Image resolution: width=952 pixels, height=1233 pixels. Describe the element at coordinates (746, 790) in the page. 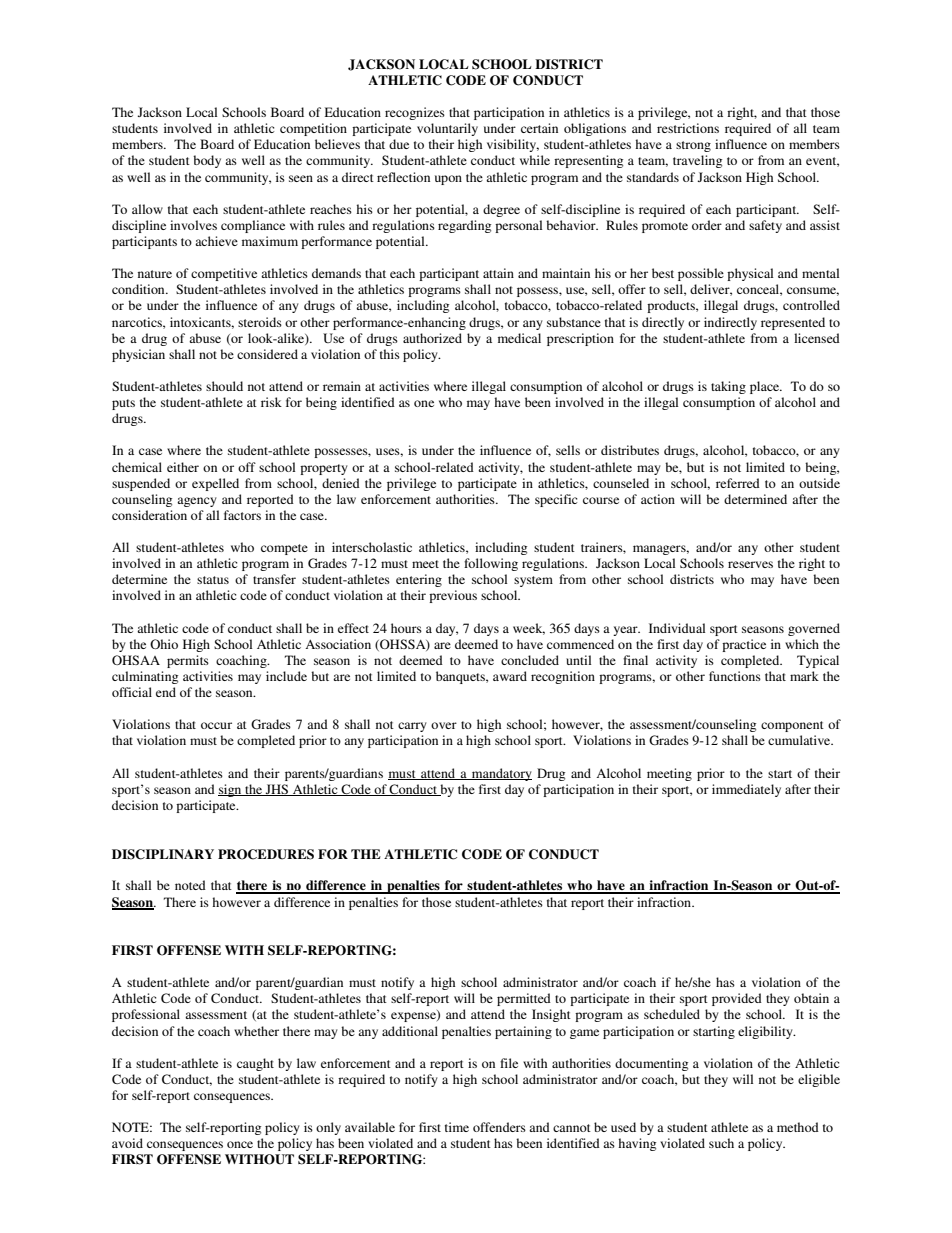

I see `immediately` at that location.
